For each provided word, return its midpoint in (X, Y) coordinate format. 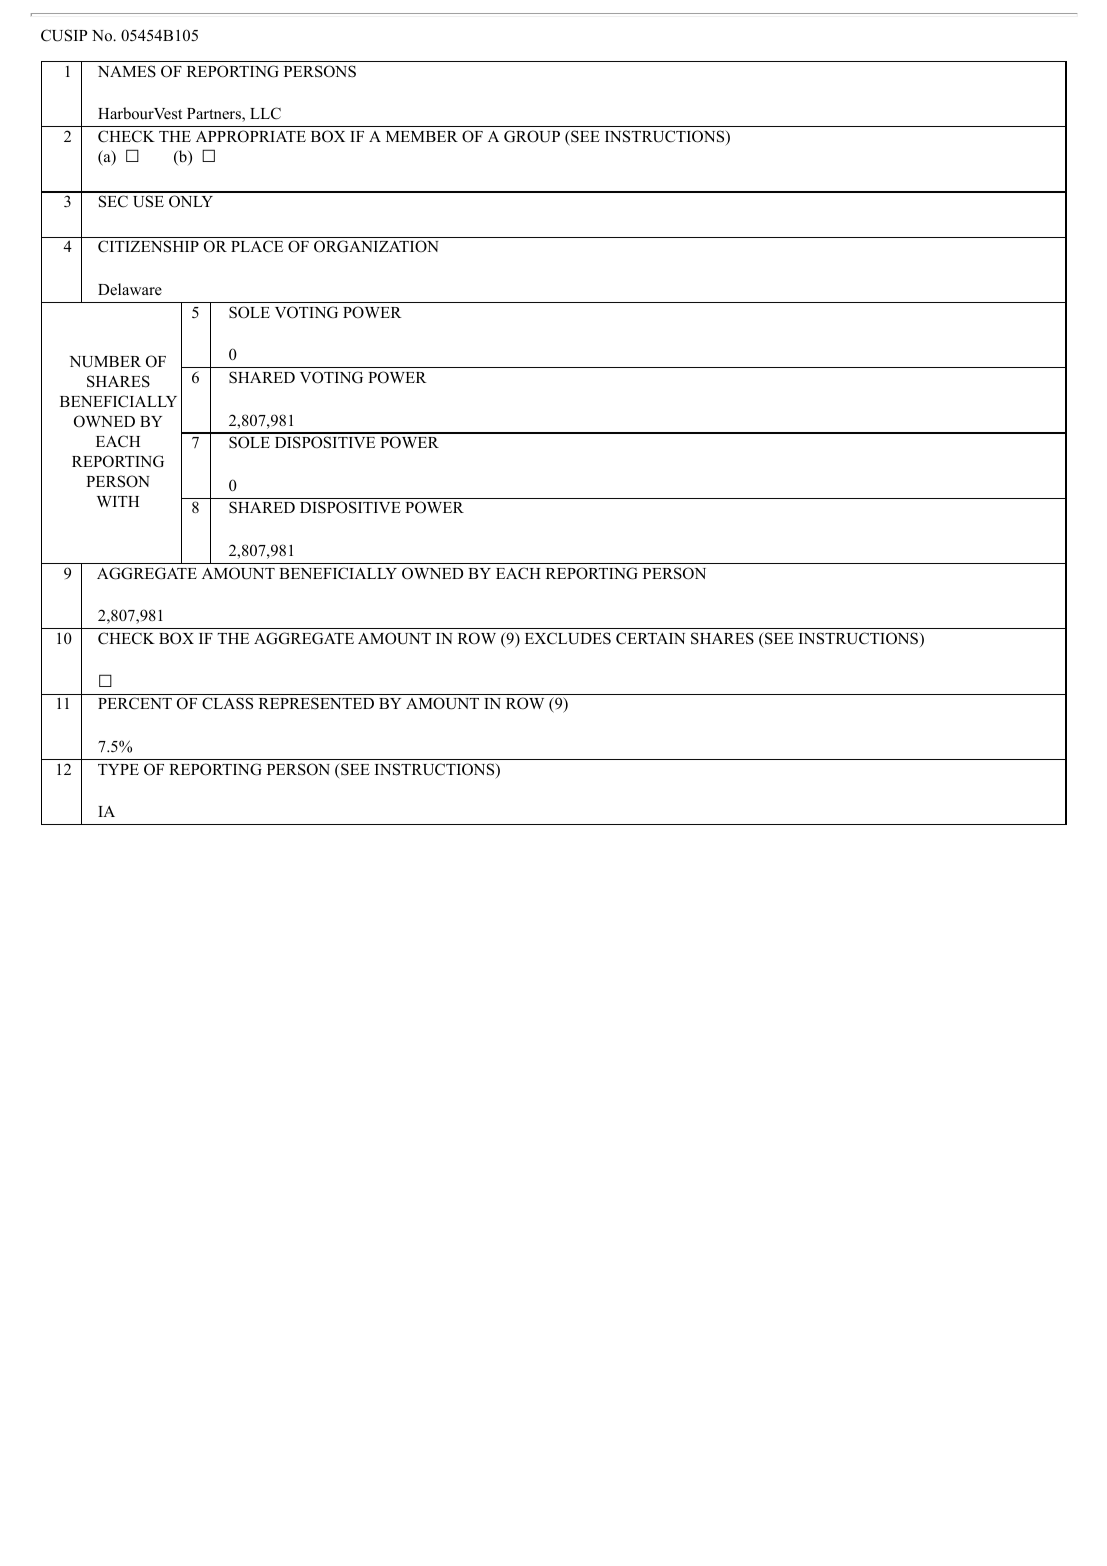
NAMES (127, 71)
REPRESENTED (316, 703)
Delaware (130, 289)
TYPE (118, 769)
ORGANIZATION (376, 246)
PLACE (257, 246)
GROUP (532, 136)
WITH (118, 501)
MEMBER (422, 136)
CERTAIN (650, 638)
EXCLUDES (568, 638)
